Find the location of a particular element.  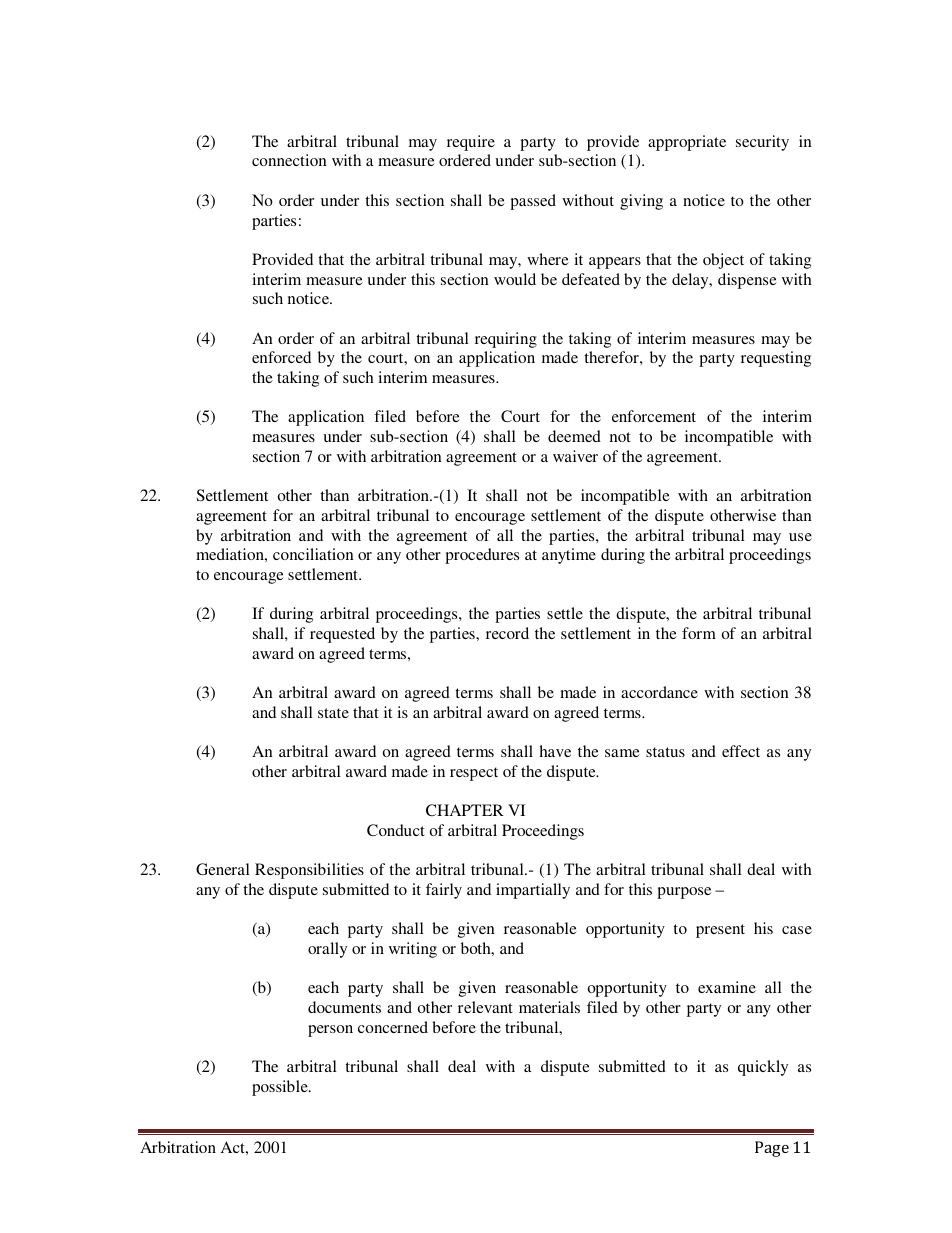

Page is located at coordinates (772, 1149).
